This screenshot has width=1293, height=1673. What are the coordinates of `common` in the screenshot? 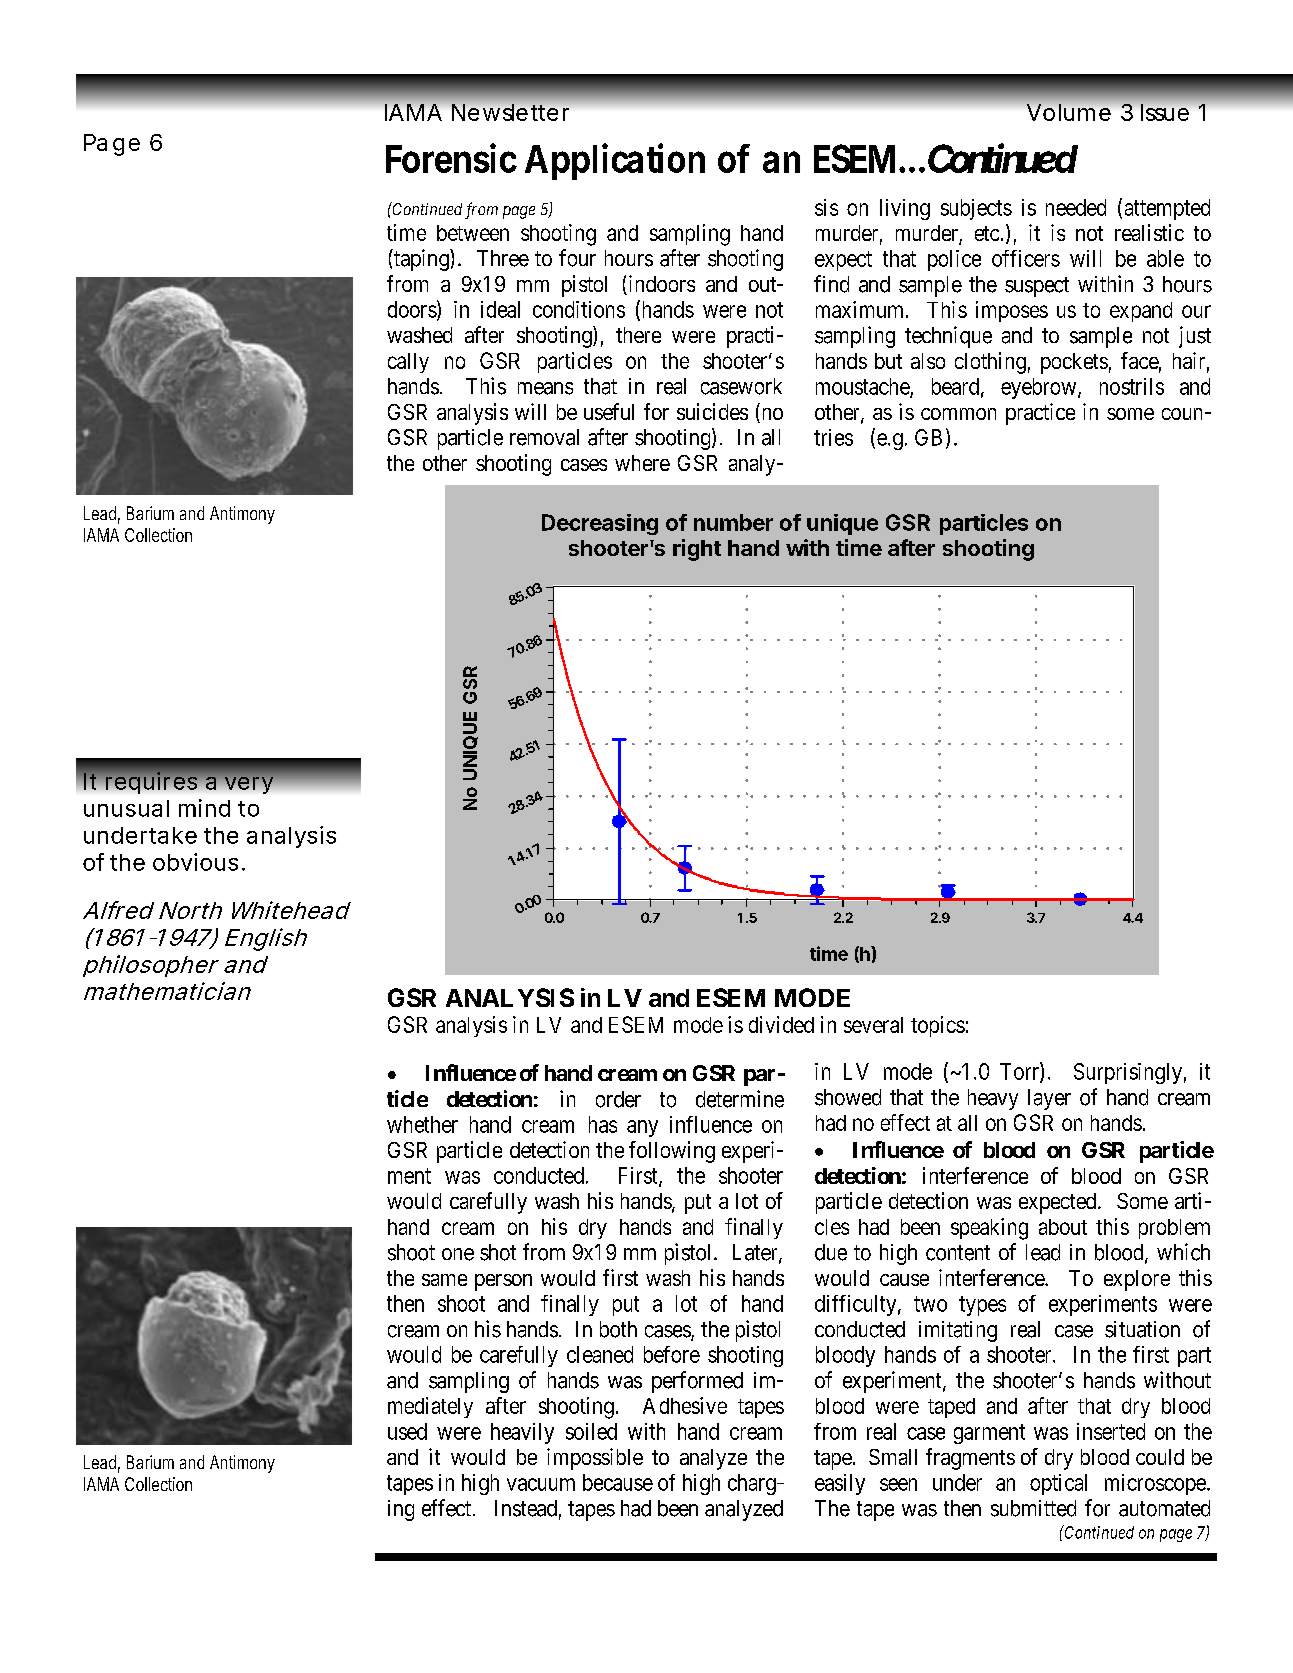 It's located at (958, 414).
